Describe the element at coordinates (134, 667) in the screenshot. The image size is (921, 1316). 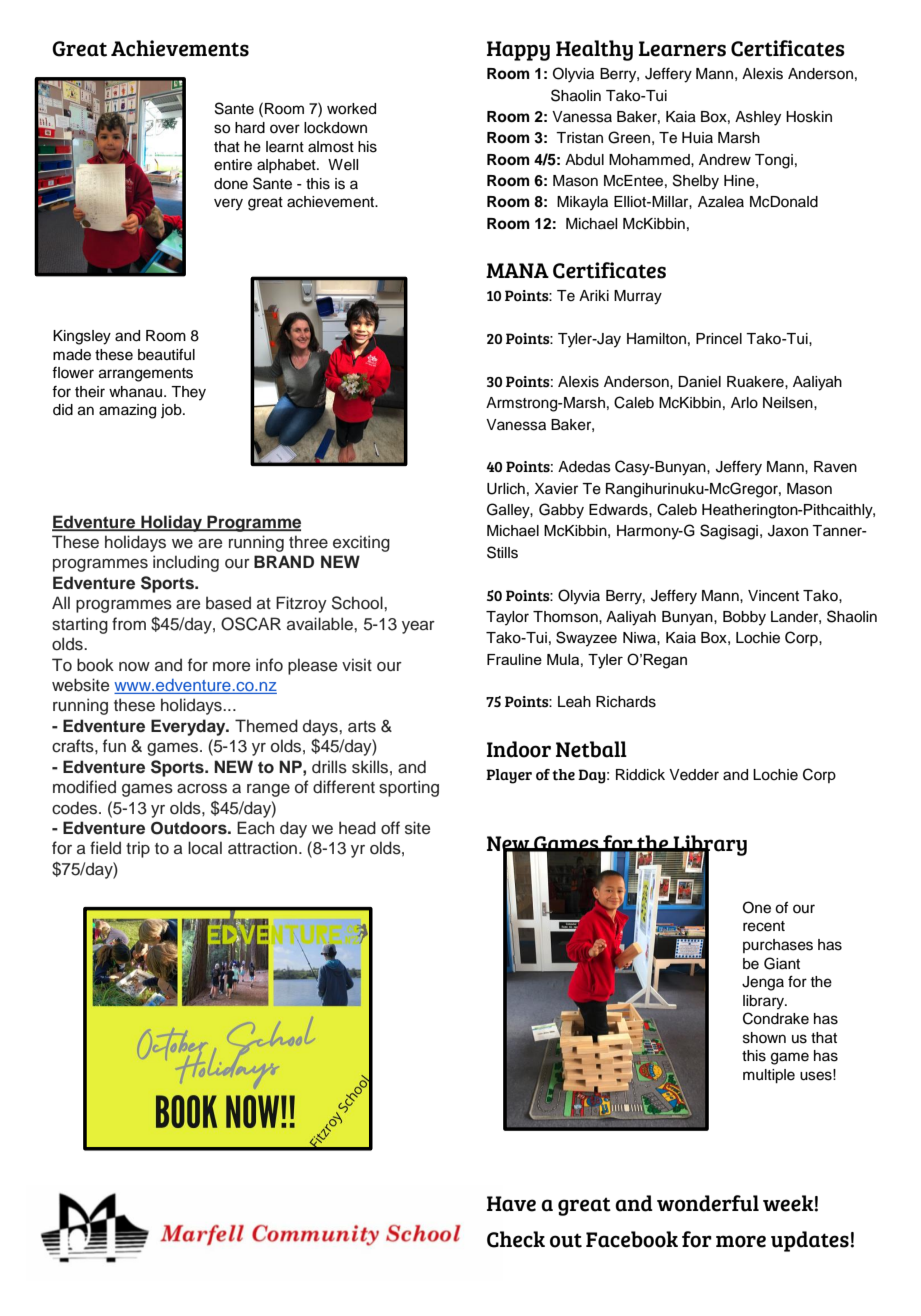
I see `now` at that location.
